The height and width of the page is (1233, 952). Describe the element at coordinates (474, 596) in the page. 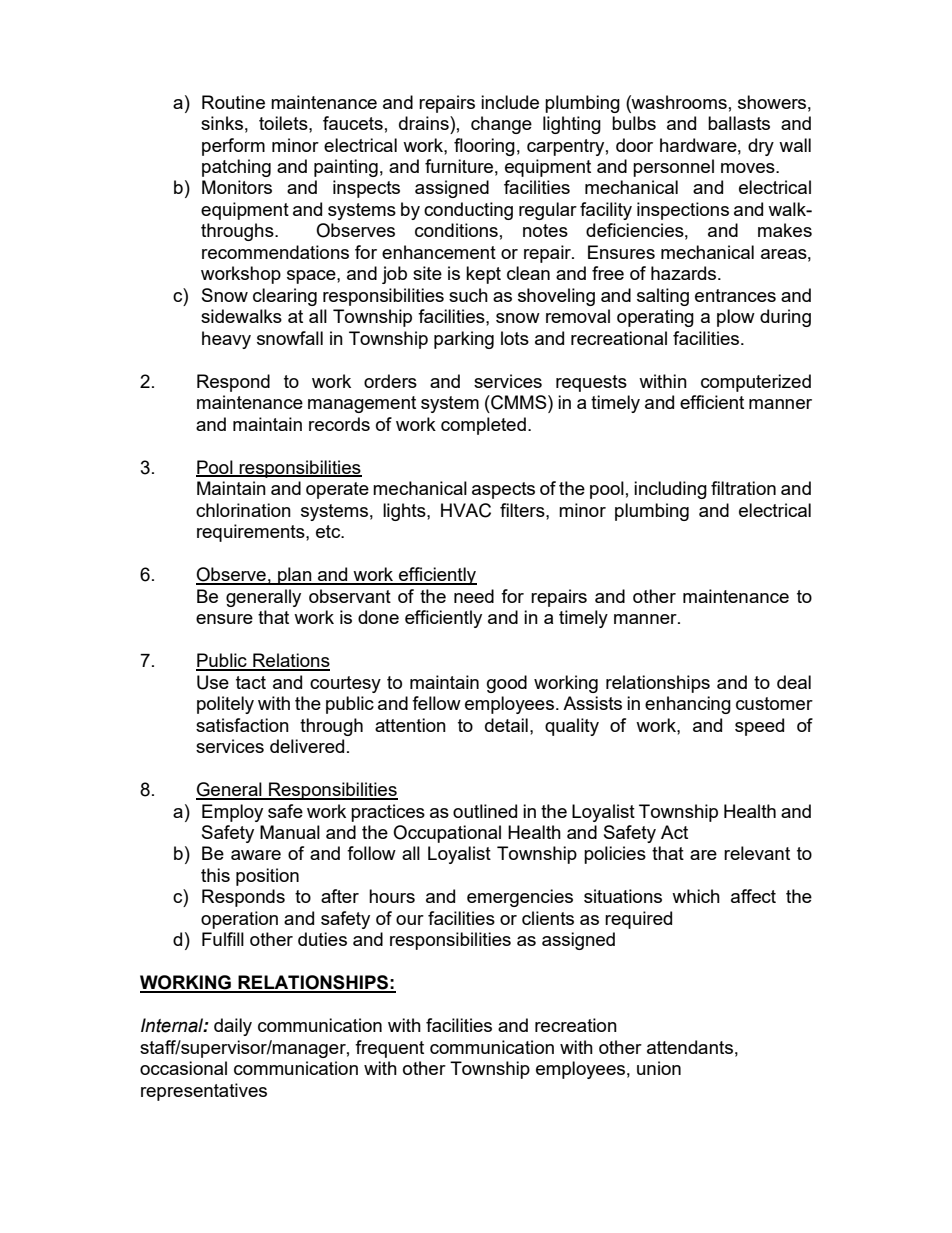

I see `need` at that location.
